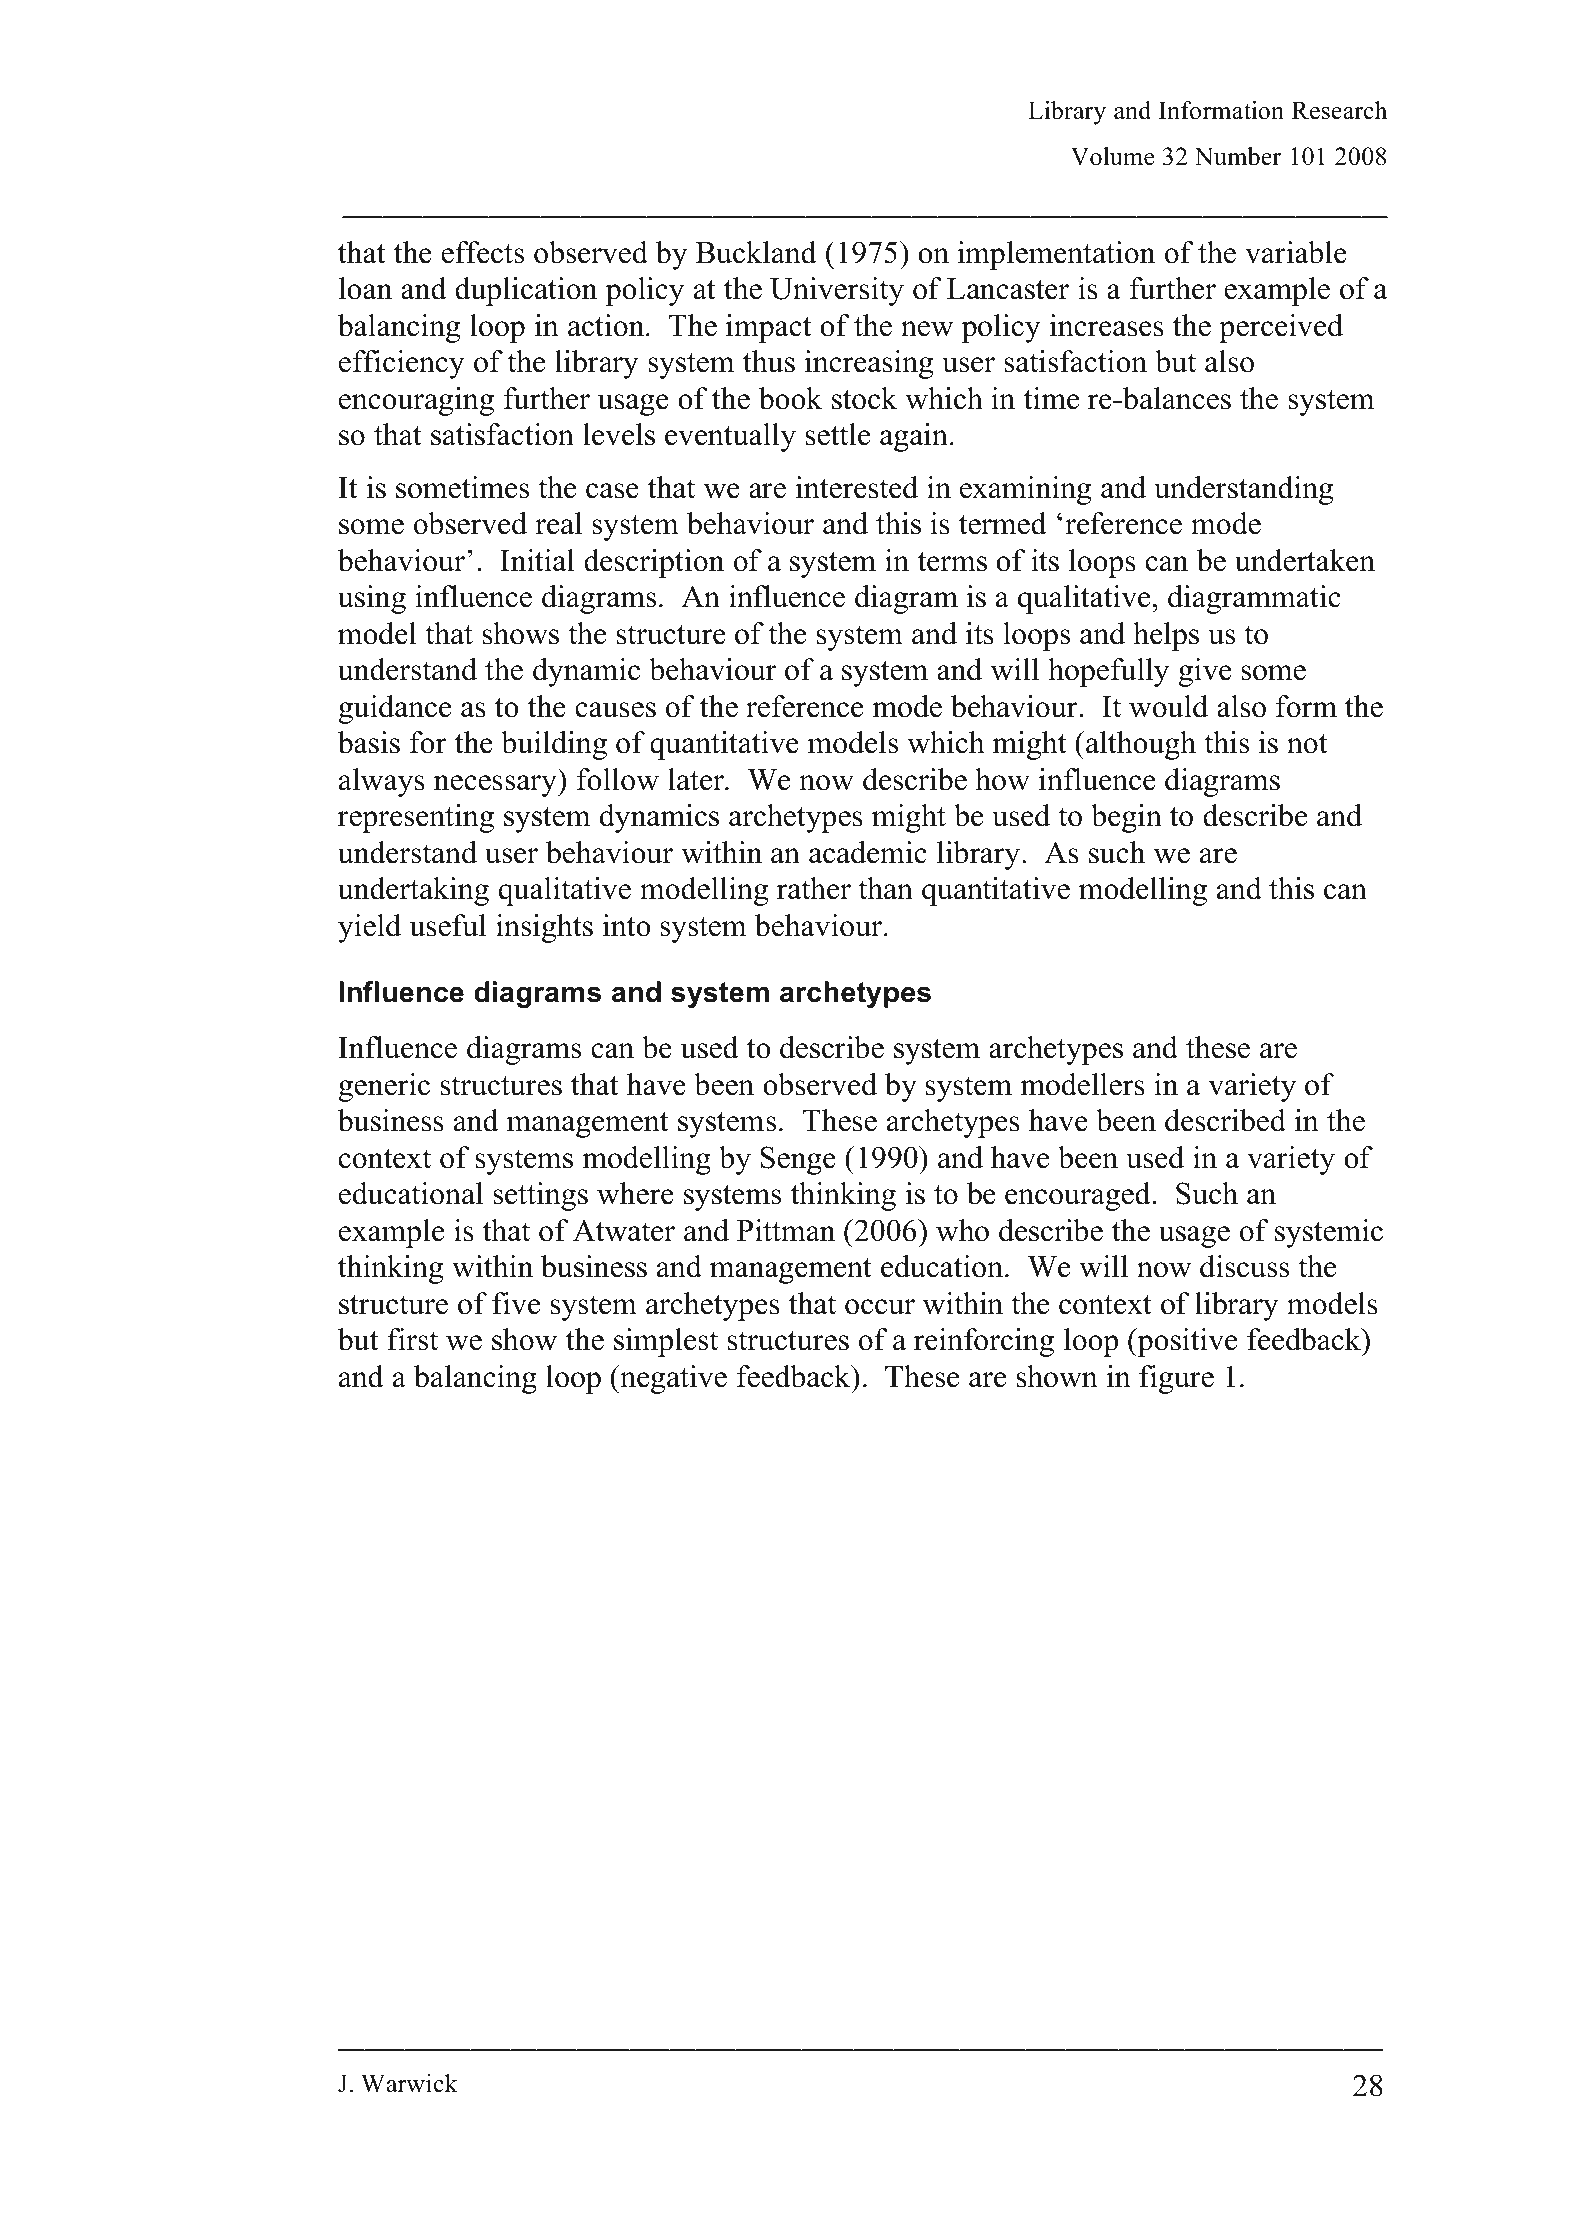  I want to click on discuss, so click(1245, 1266).
